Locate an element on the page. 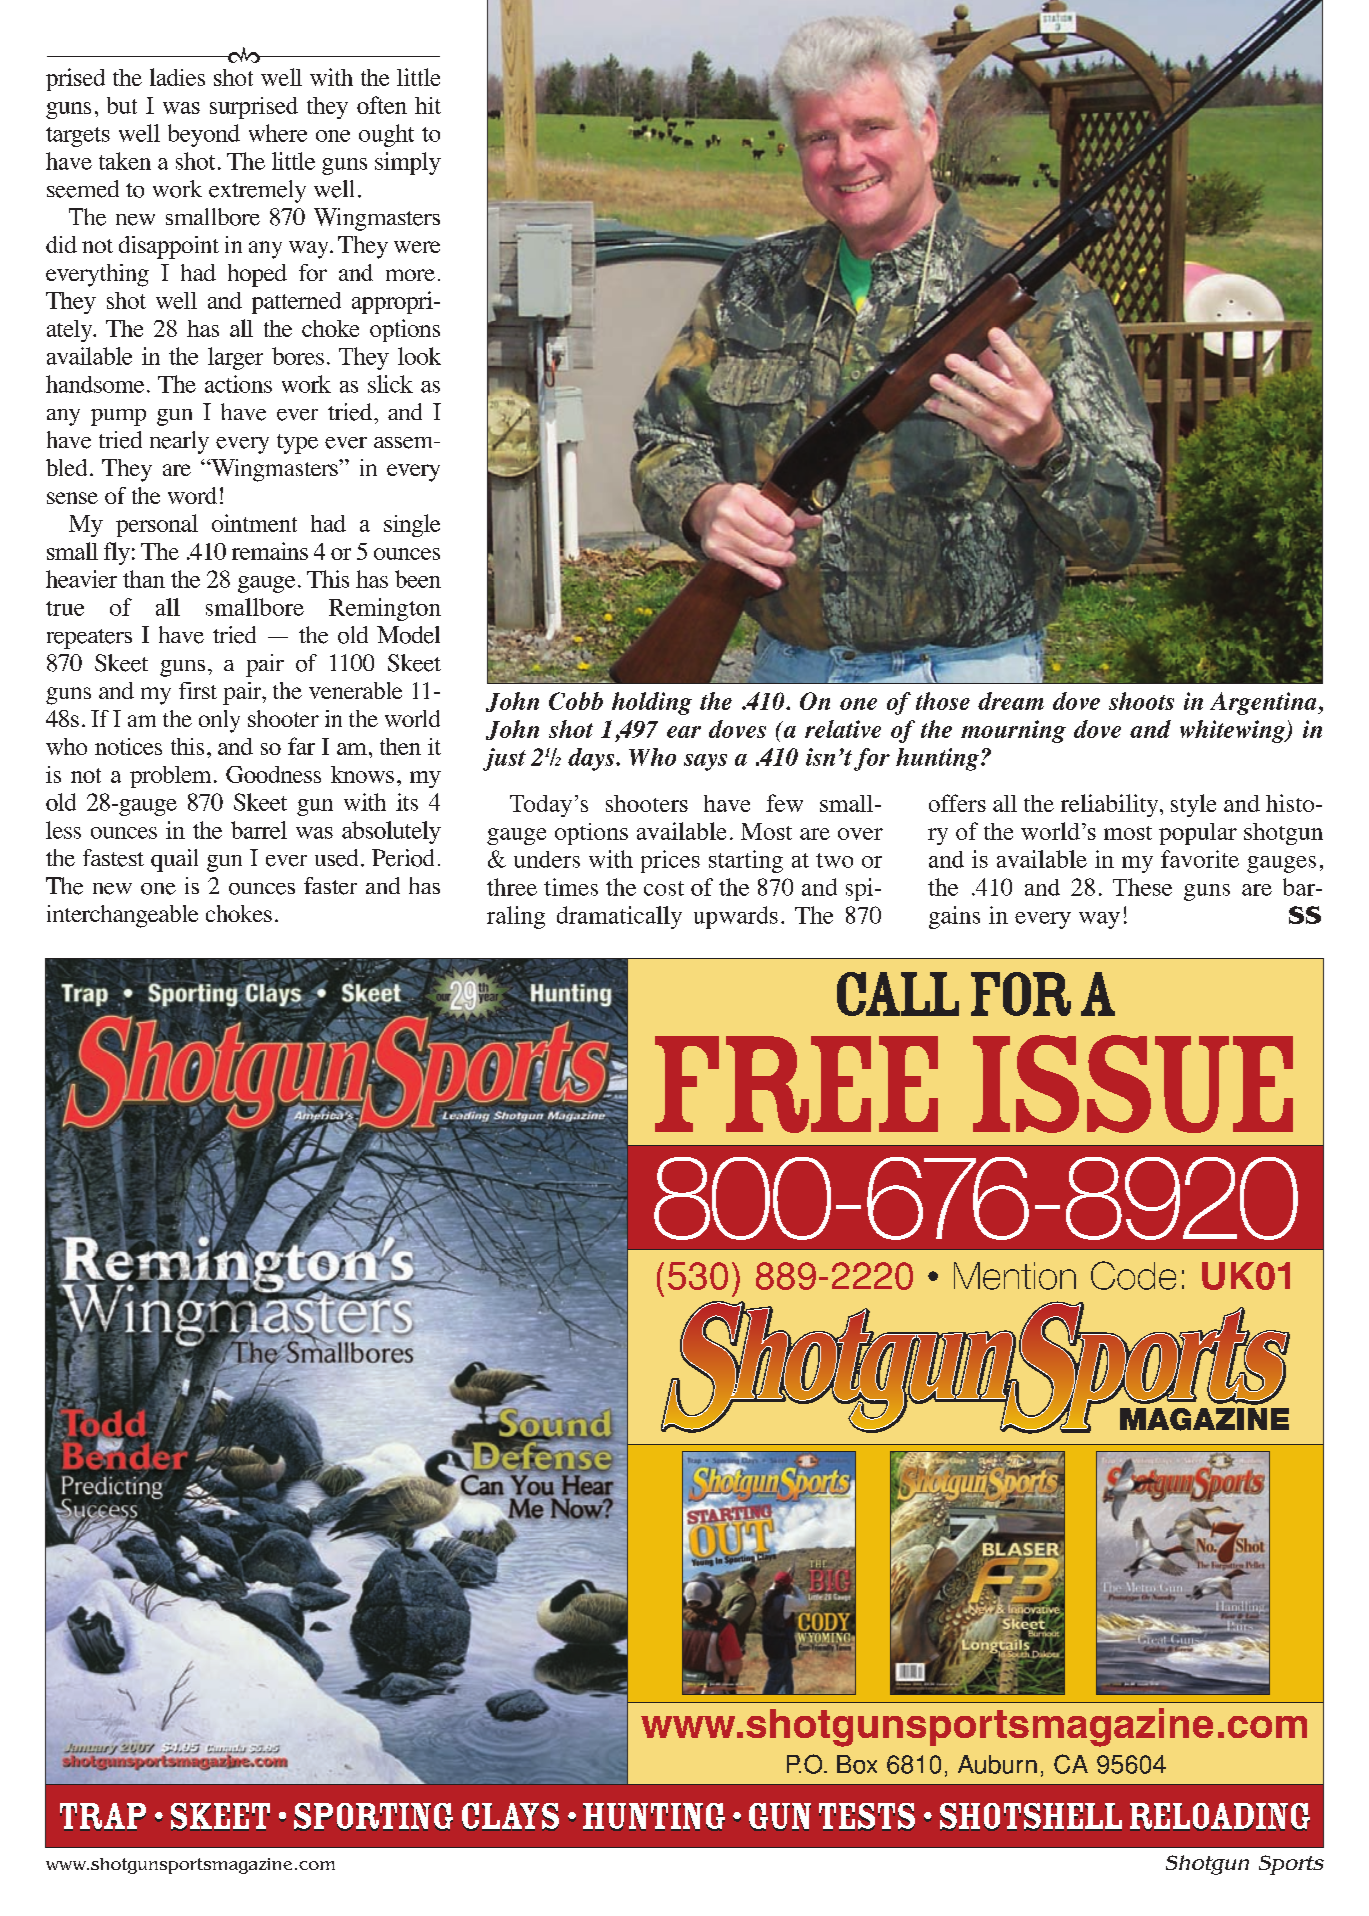 The width and height of the image is (1369, 1916). beyond is located at coordinates (204, 135).
